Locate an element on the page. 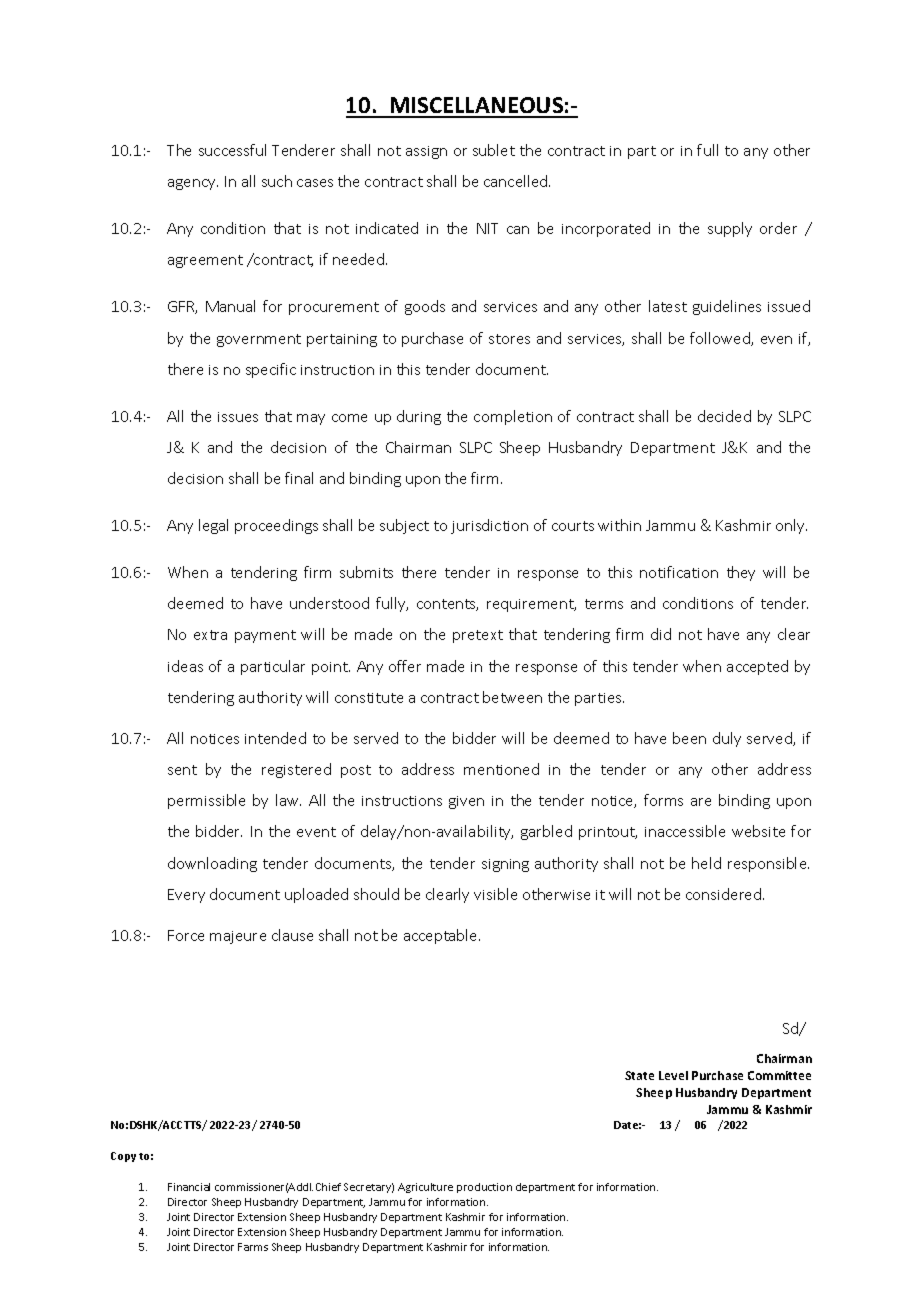 The height and width of the document is (1307, 924). between is located at coordinates (512, 697).
